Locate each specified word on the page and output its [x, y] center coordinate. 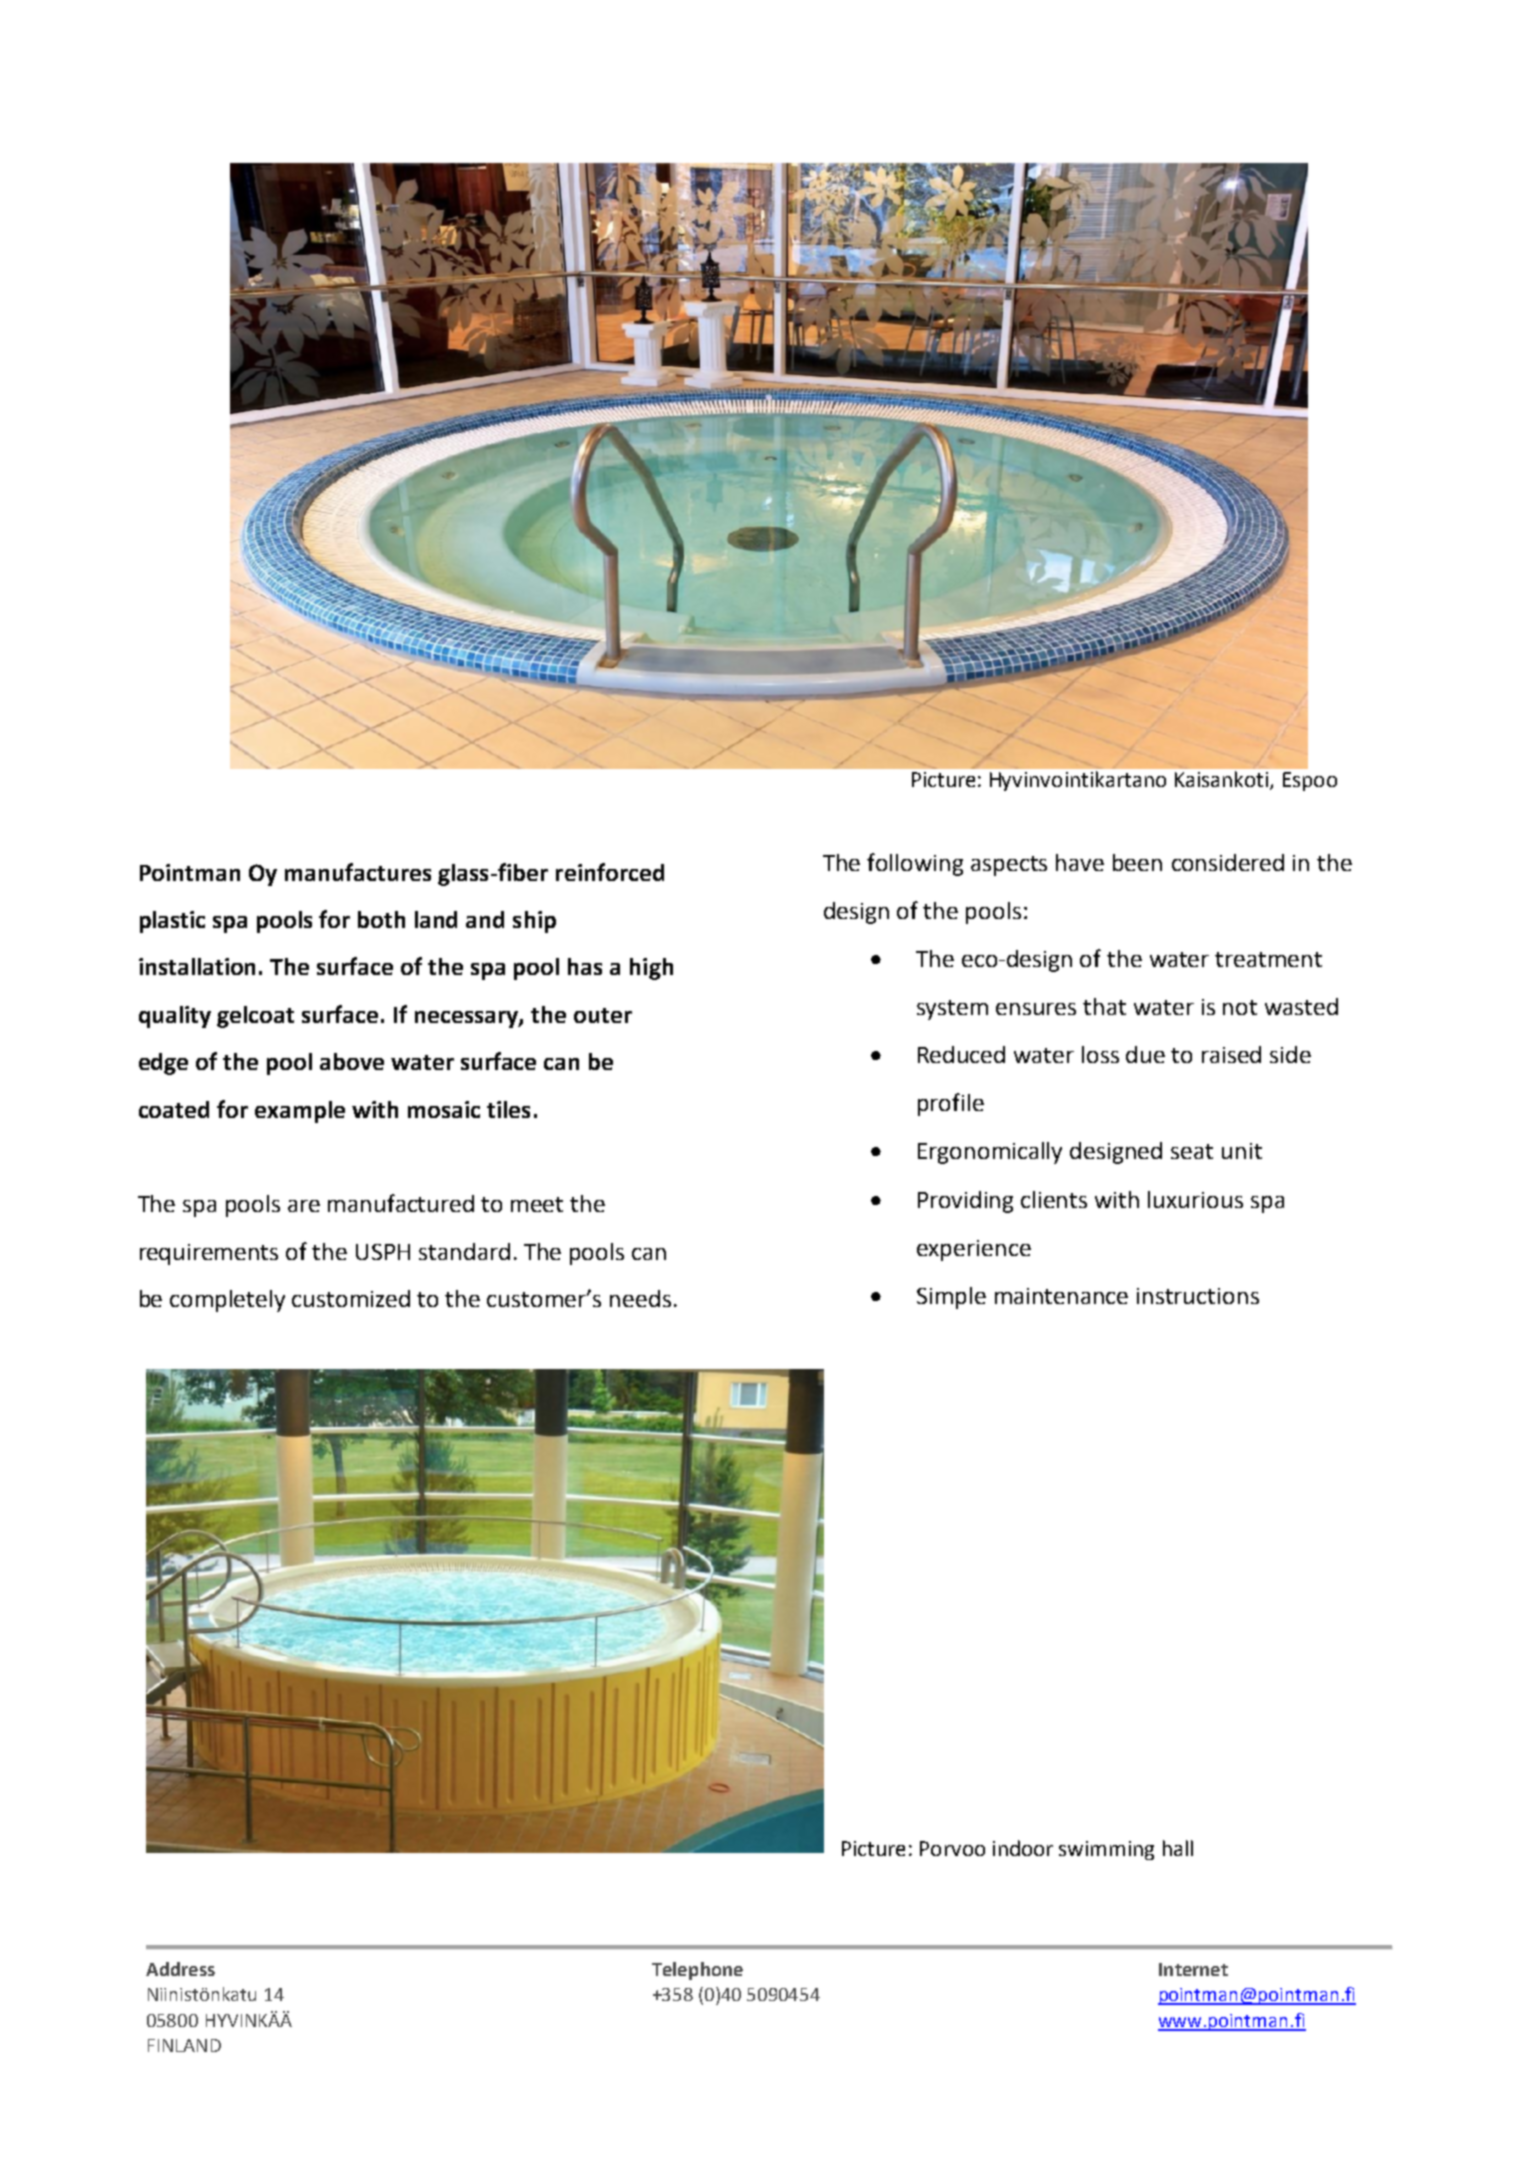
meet [537, 1204]
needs [640, 1298]
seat [1192, 1151]
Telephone [697, 1971]
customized [351, 1298]
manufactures [358, 872]
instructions [1198, 1296]
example [300, 1112]
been [1137, 862]
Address [180, 1969]
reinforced [610, 872]
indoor [1023, 1848]
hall [1178, 1848]
